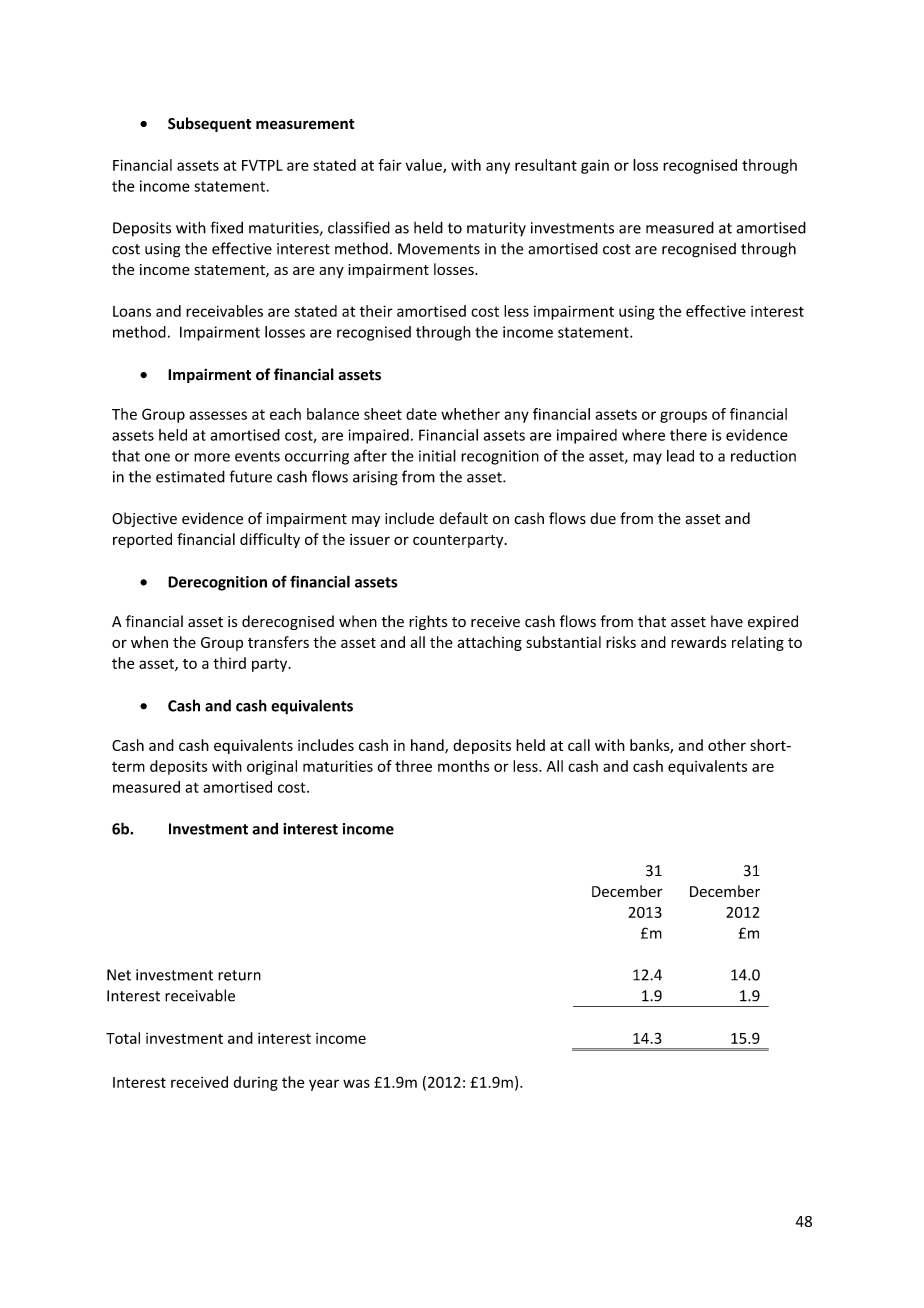  Describe the element at coordinates (209, 124) in the screenshot. I see `Subsequent` at that location.
